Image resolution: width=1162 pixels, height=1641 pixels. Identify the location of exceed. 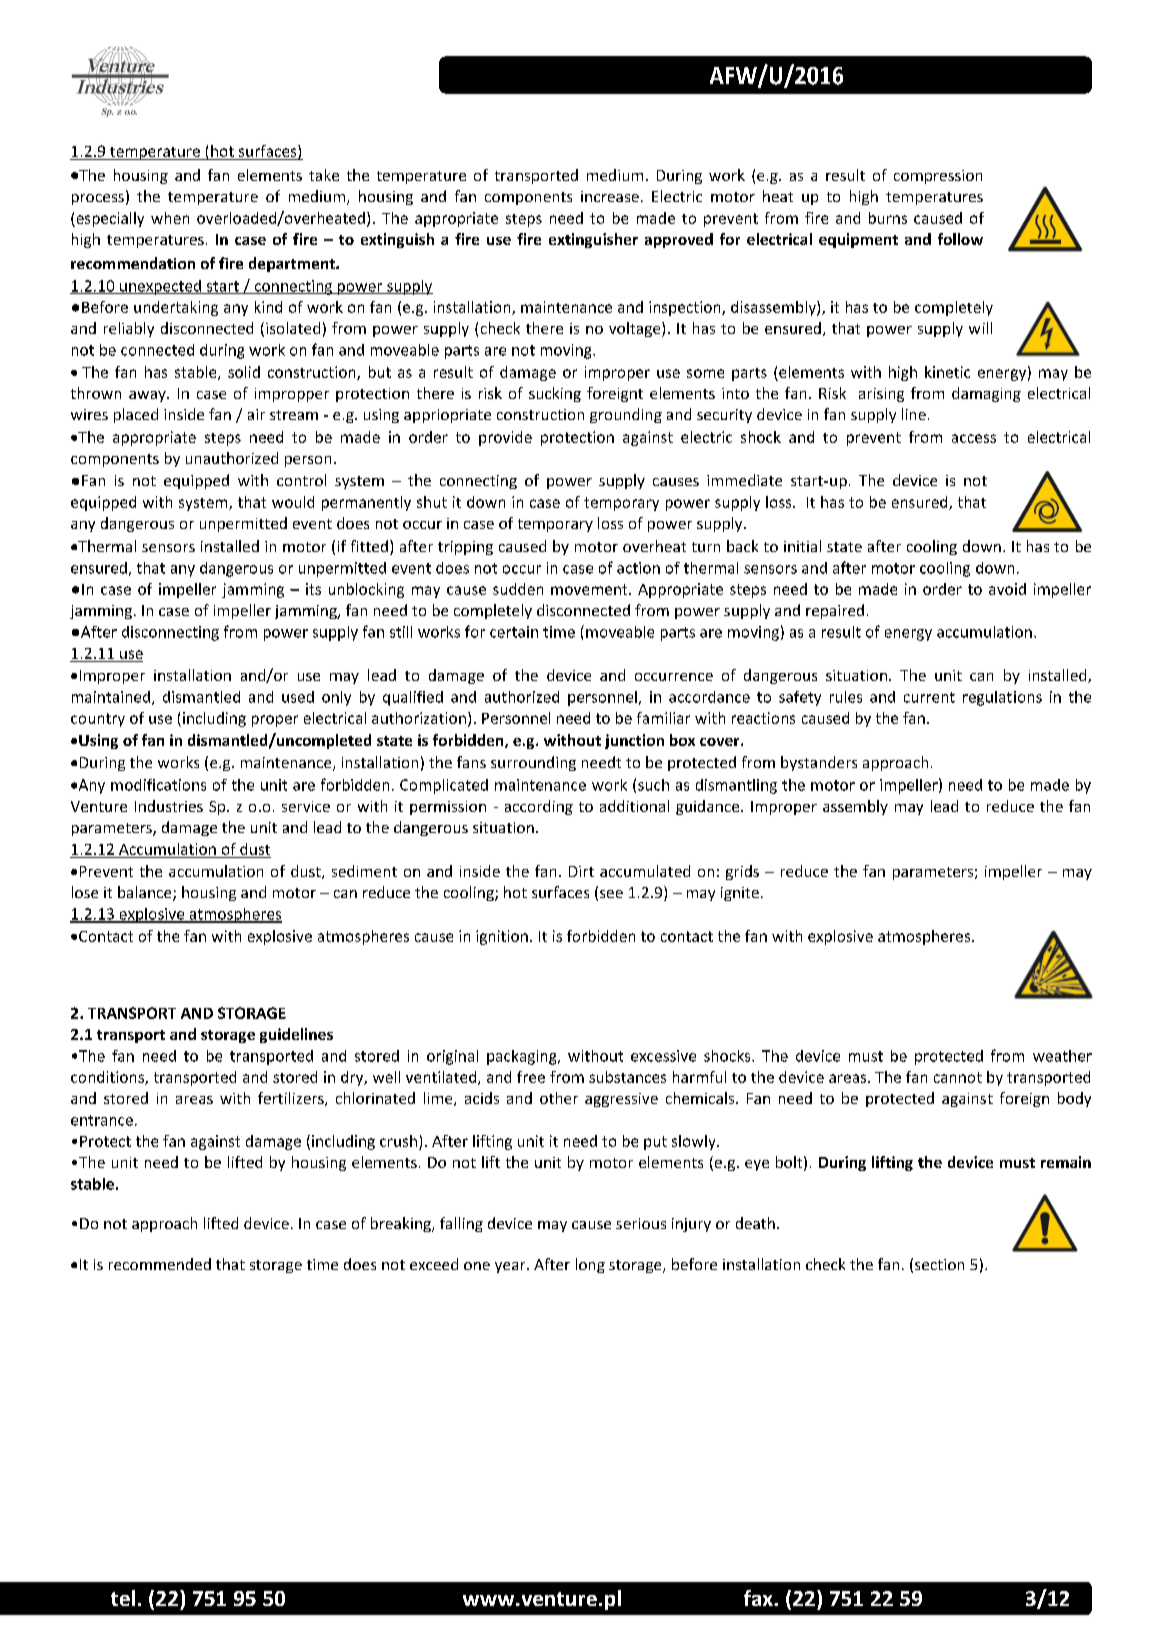
(434, 1264).
